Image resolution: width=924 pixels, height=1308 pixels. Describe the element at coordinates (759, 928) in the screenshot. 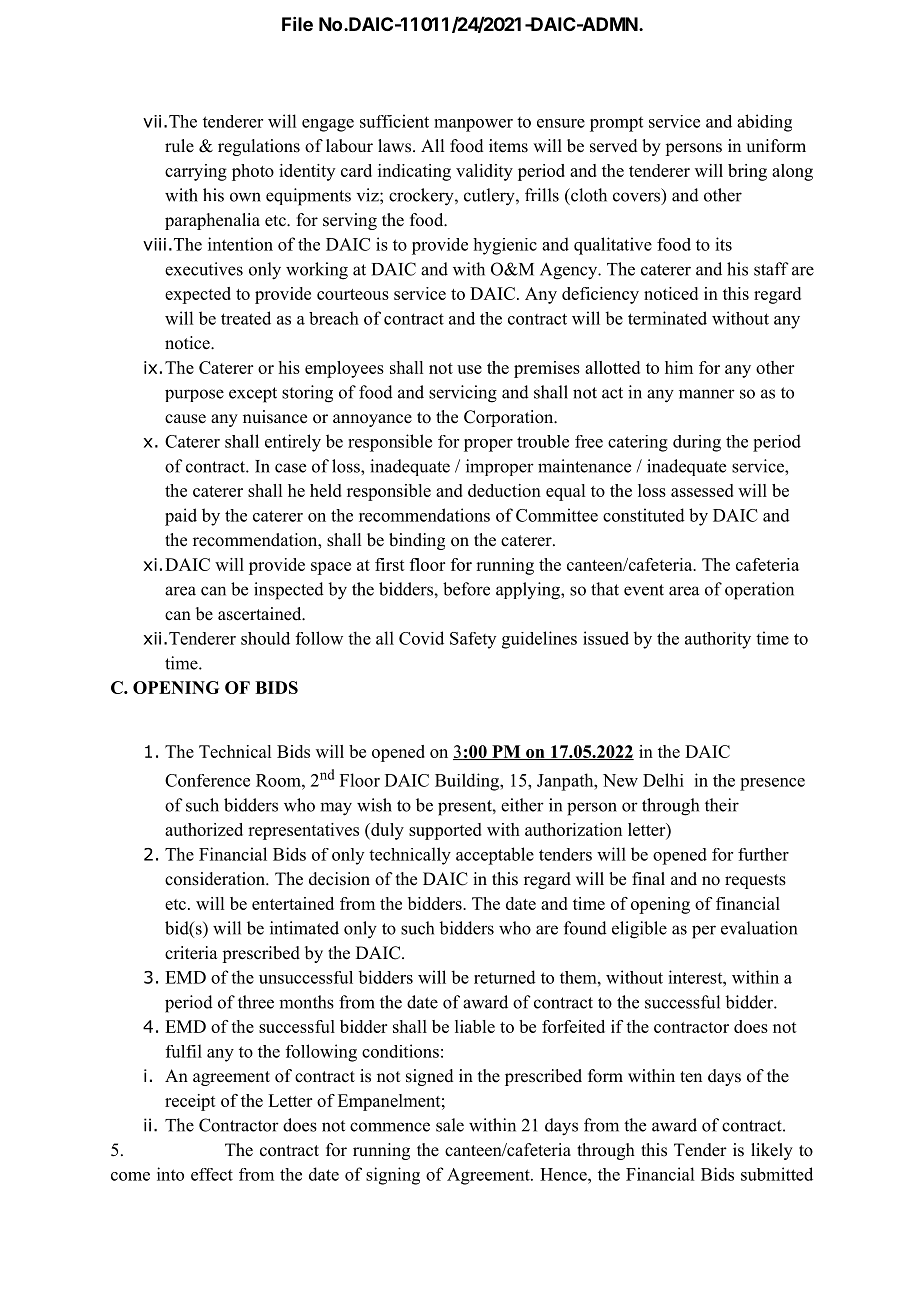

I see `evaluation` at that location.
